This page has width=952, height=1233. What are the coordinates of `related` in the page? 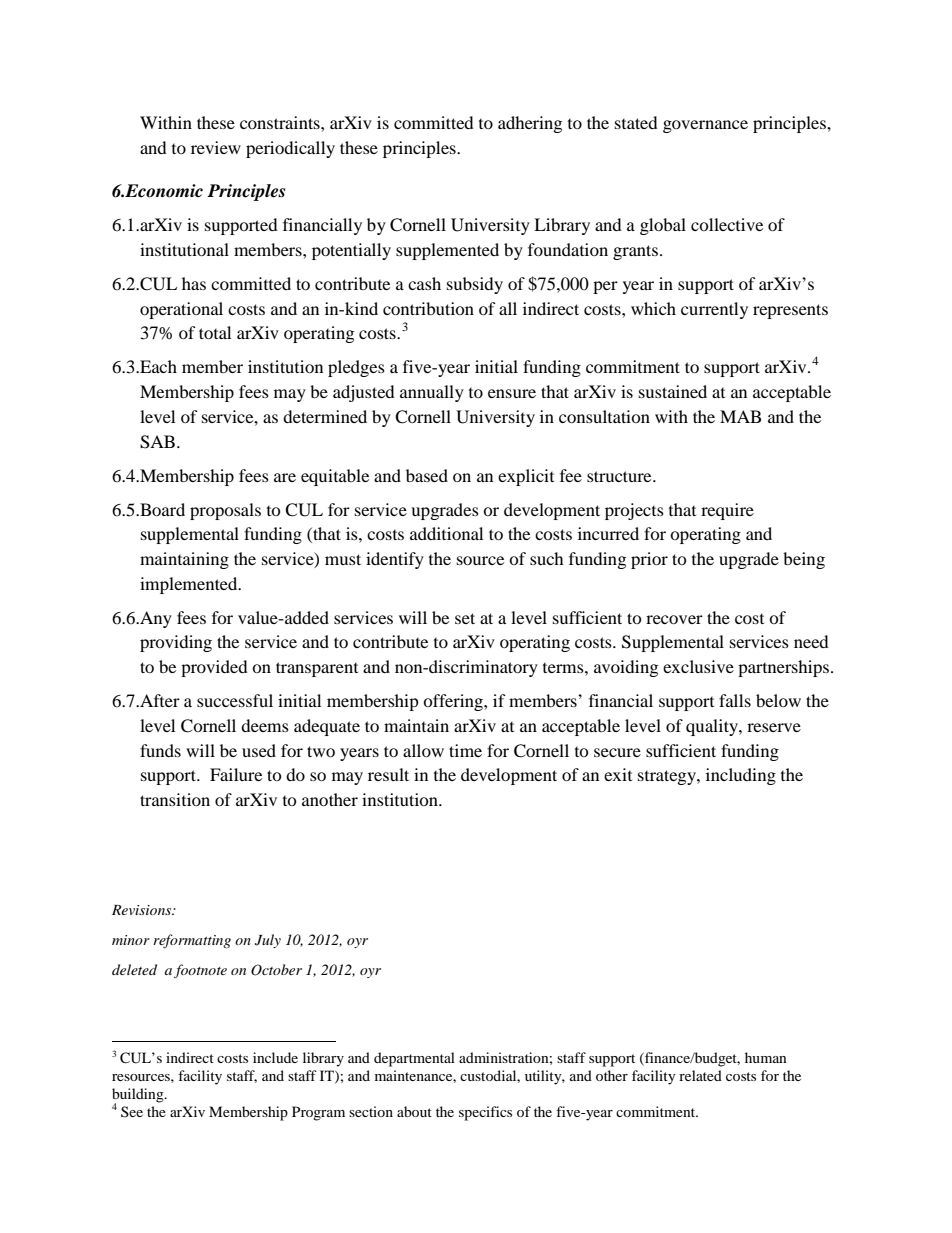 It's located at (700, 1075).
